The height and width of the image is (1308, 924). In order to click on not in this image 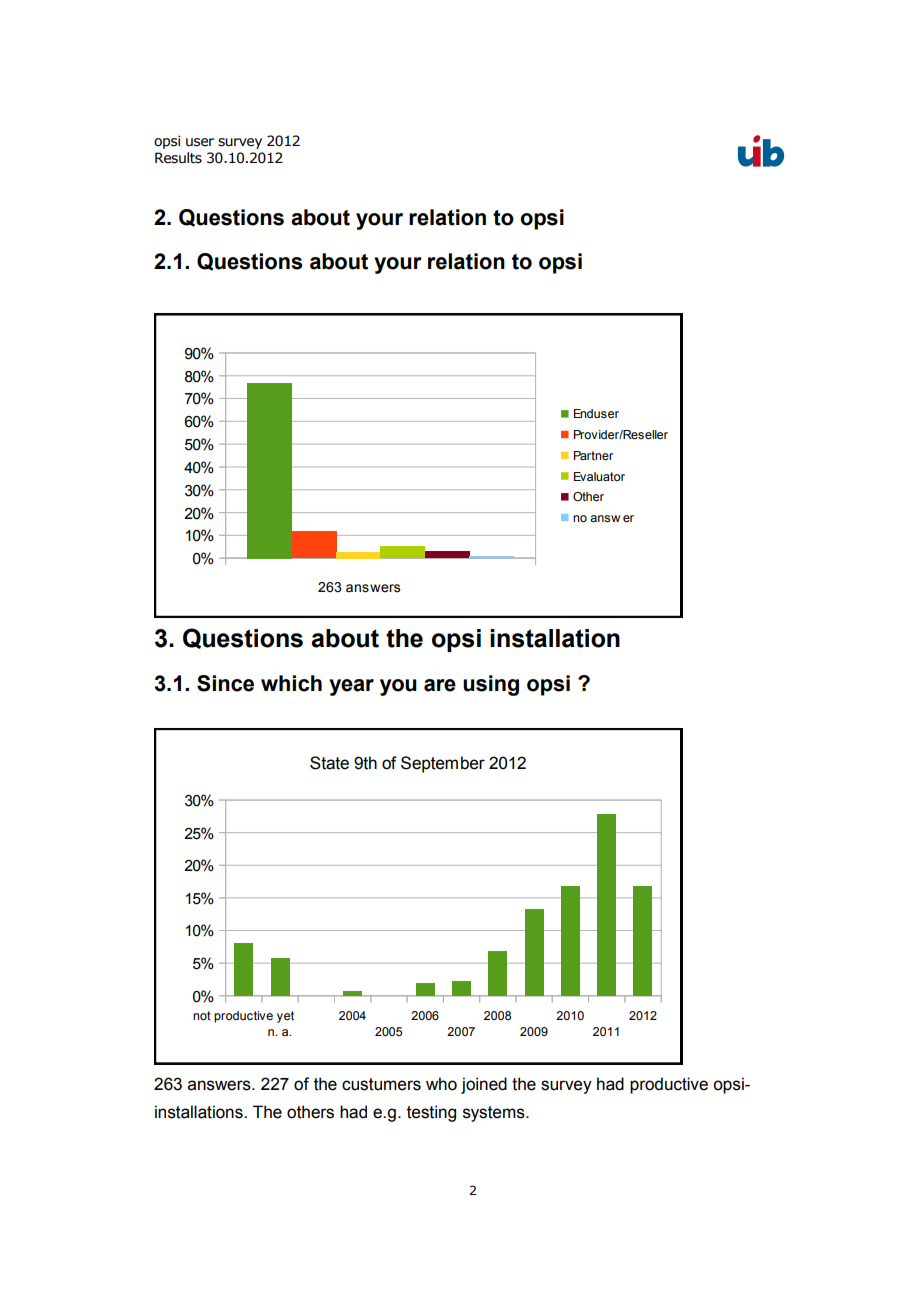, I will do `click(202, 1015)`.
